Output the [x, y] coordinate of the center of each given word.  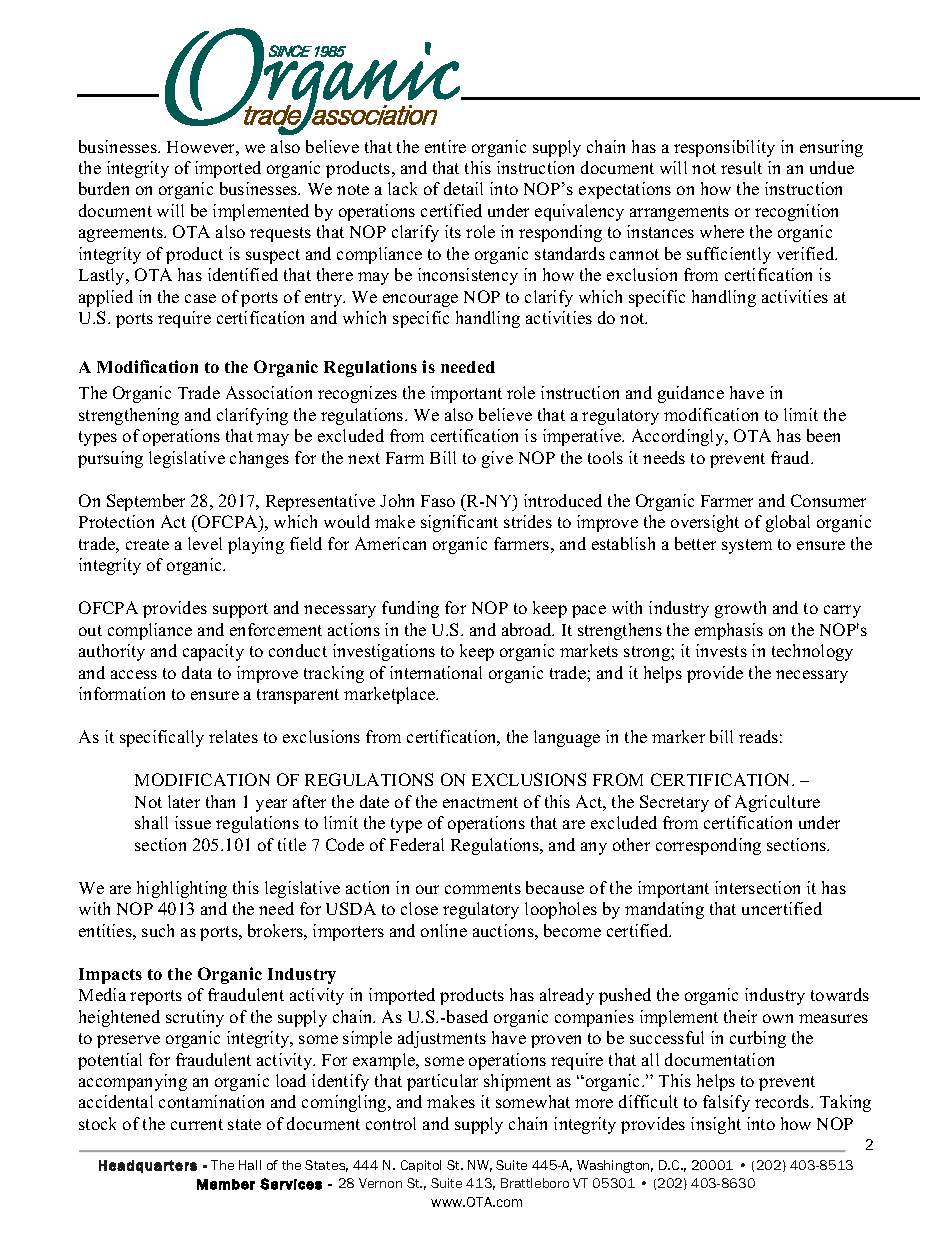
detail [463, 188]
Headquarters [148, 1166]
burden [104, 188]
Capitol [421, 1166]
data [197, 672]
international [436, 672]
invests [721, 650]
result [741, 167]
